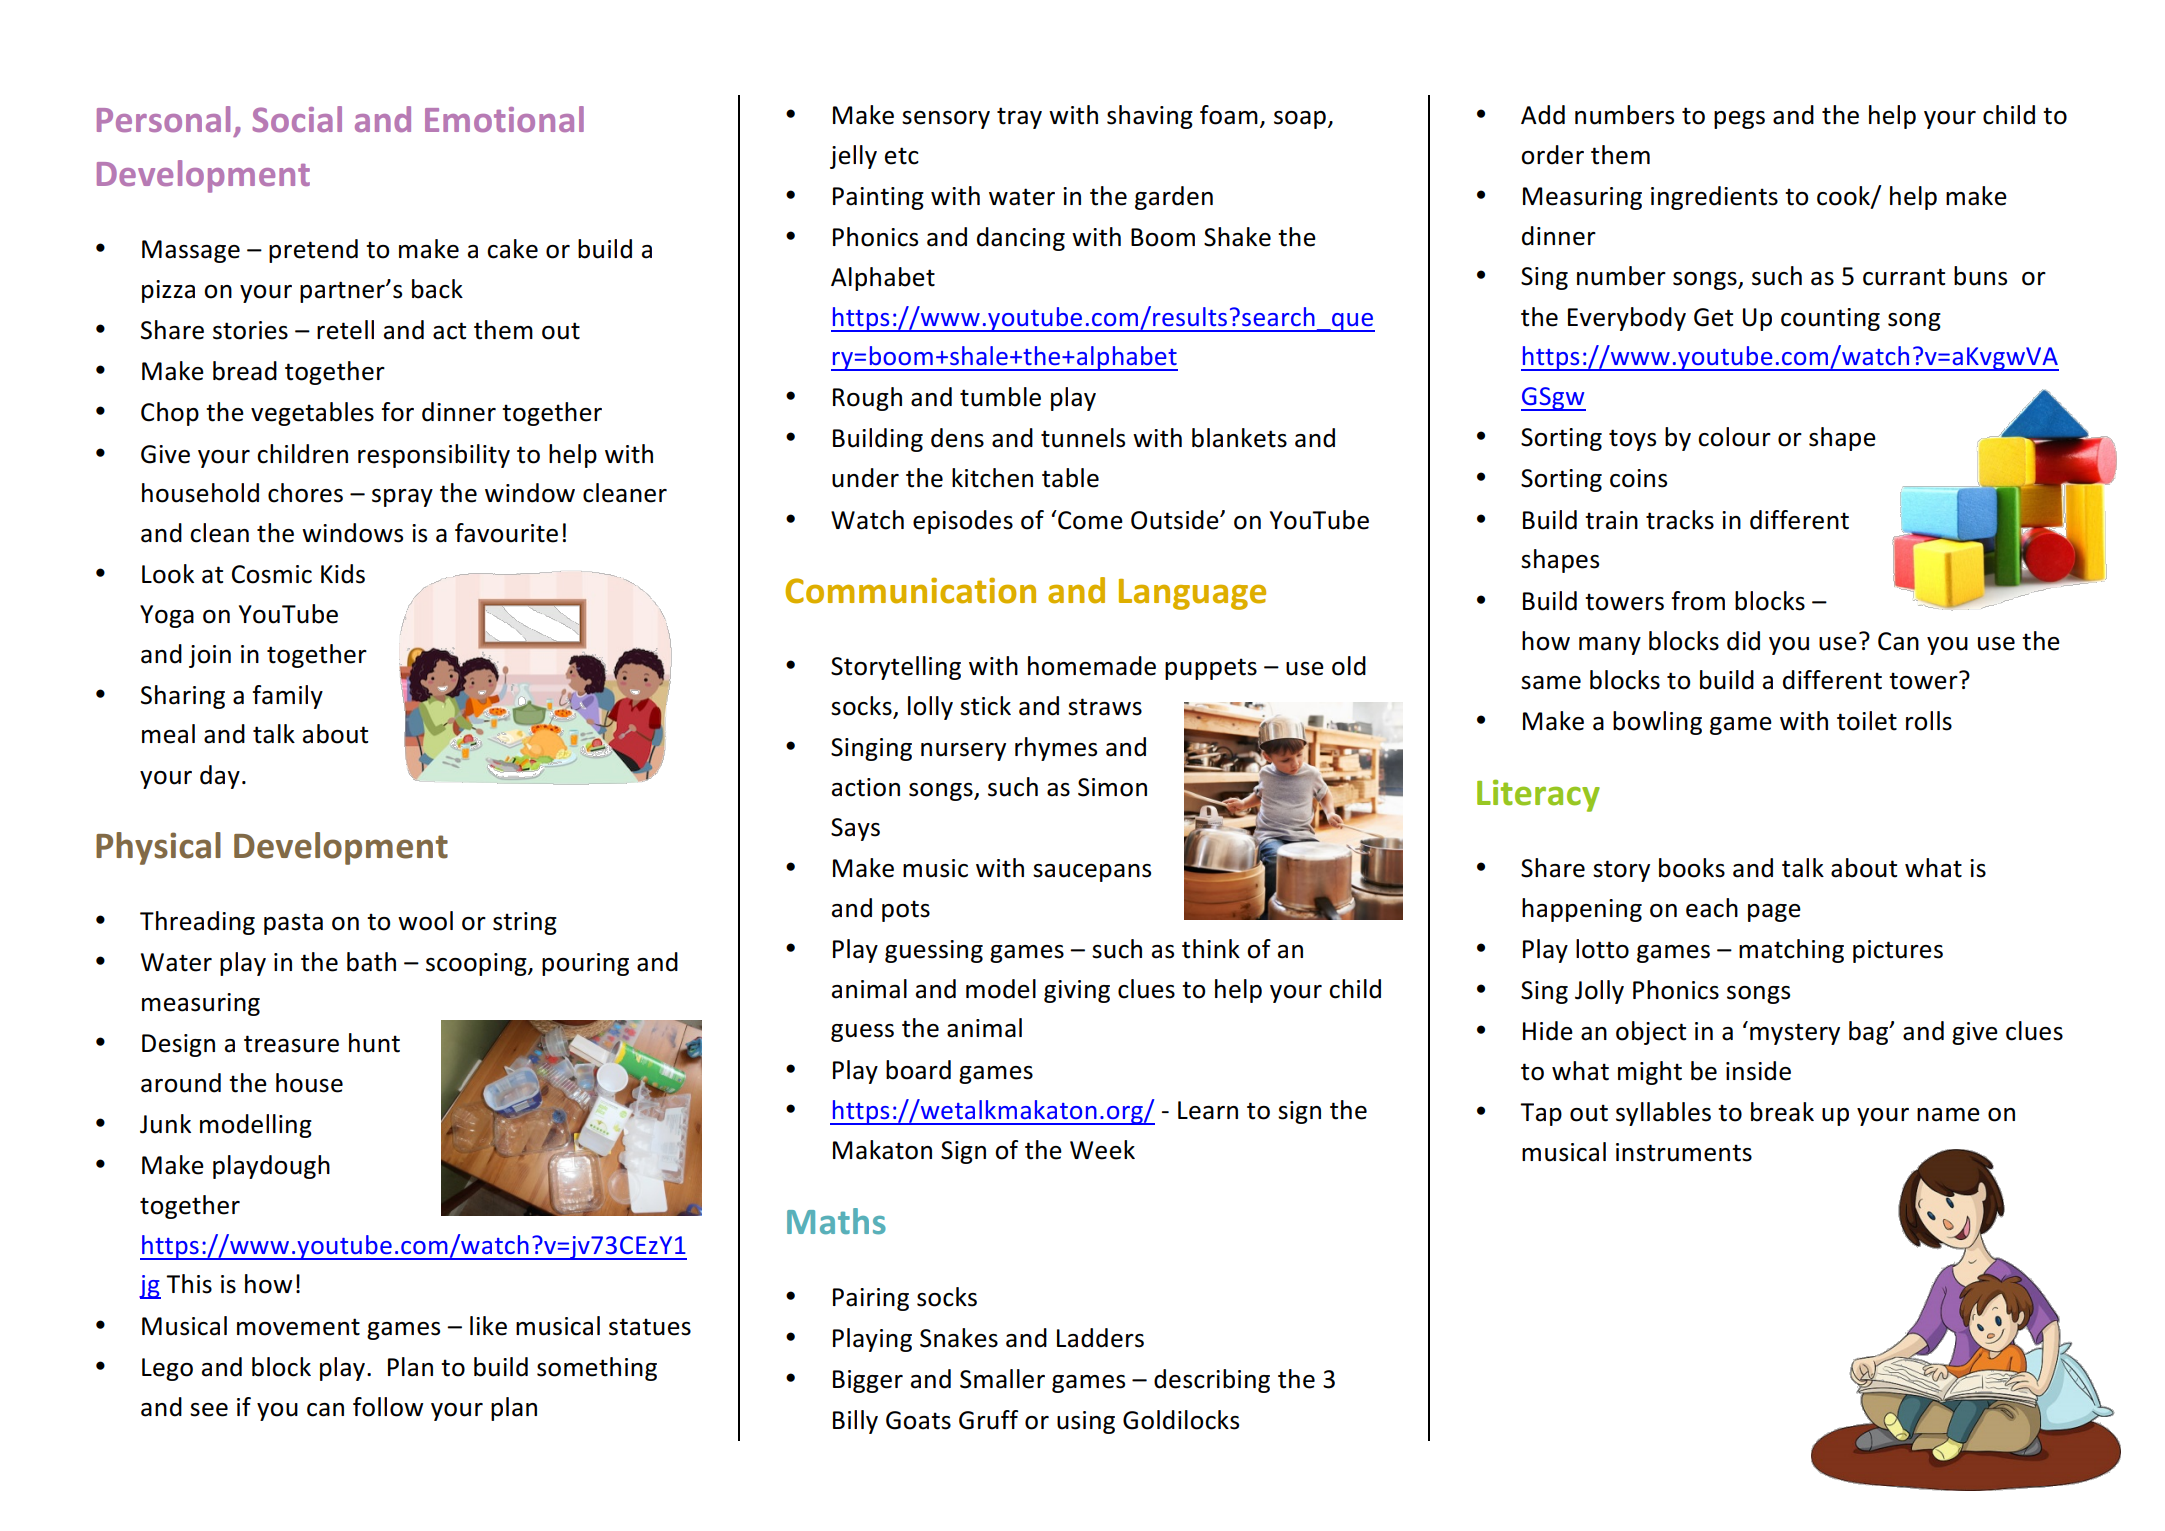 This screenshot has height=1531, width=2165. Describe the element at coordinates (918, 1070) in the screenshot. I see `board` at that location.
